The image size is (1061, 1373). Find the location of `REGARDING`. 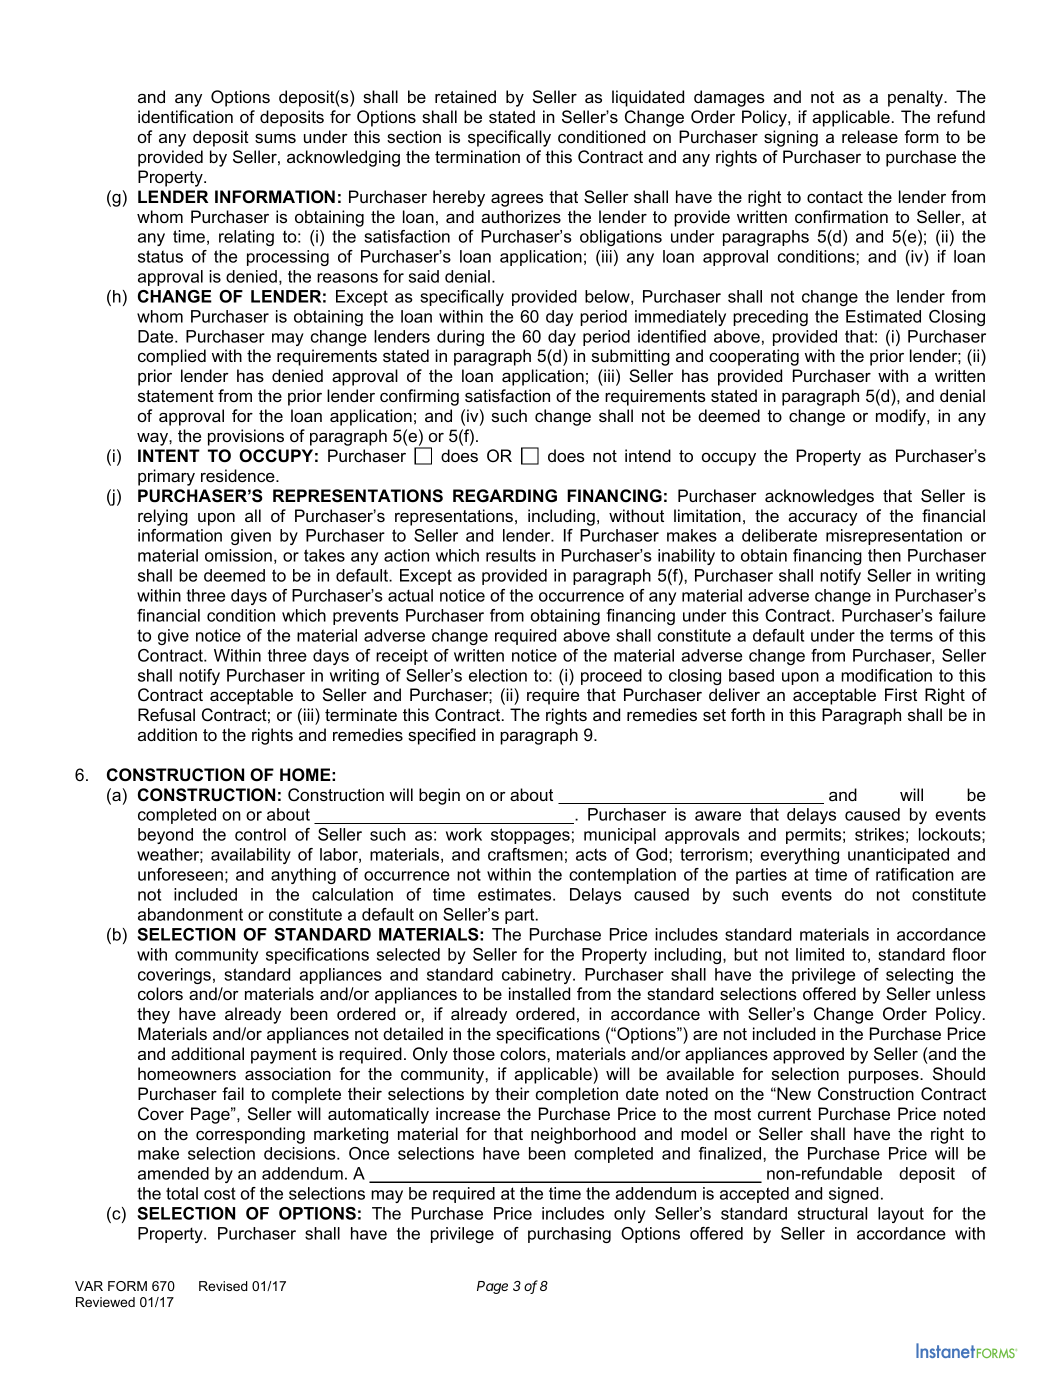

REGARDING is located at coordinates (505, 496).
